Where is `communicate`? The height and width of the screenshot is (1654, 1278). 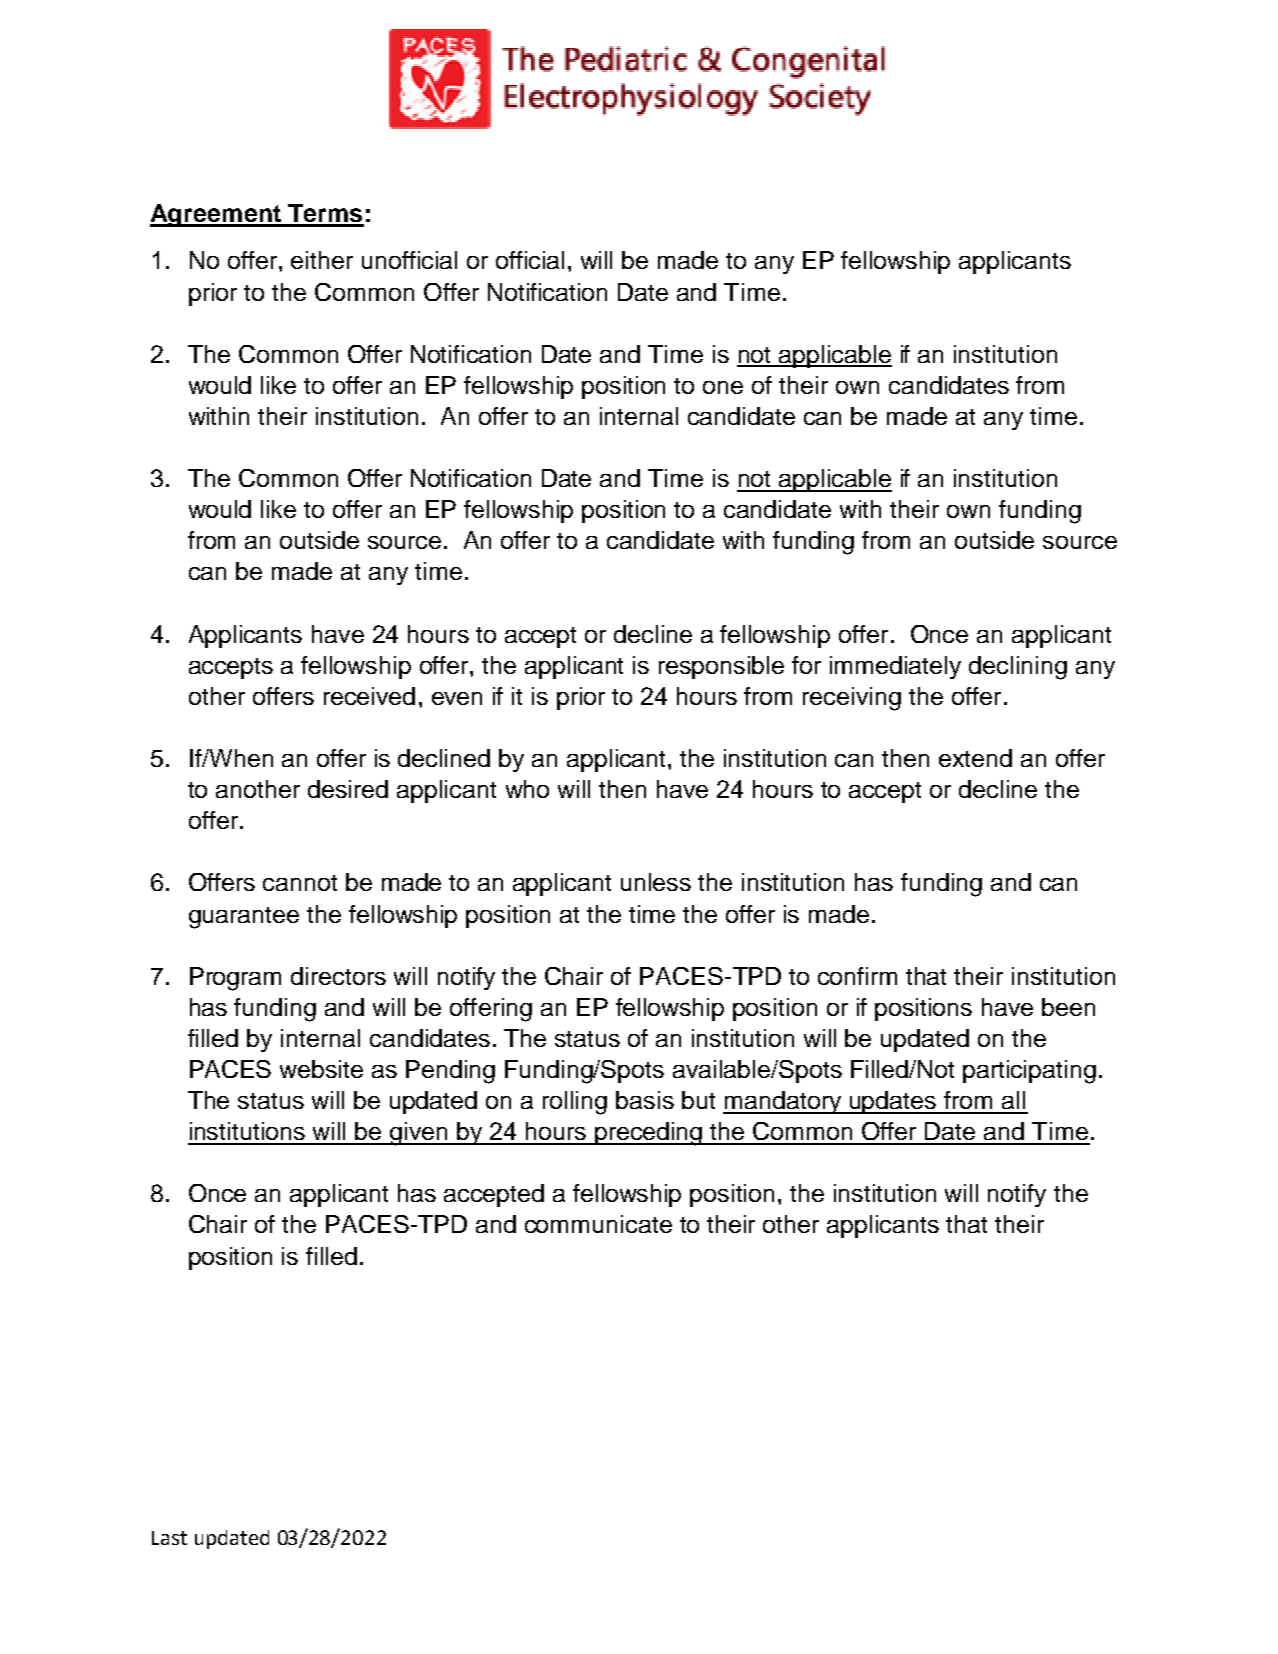 communicate is located at coordinates (598, 1224).
